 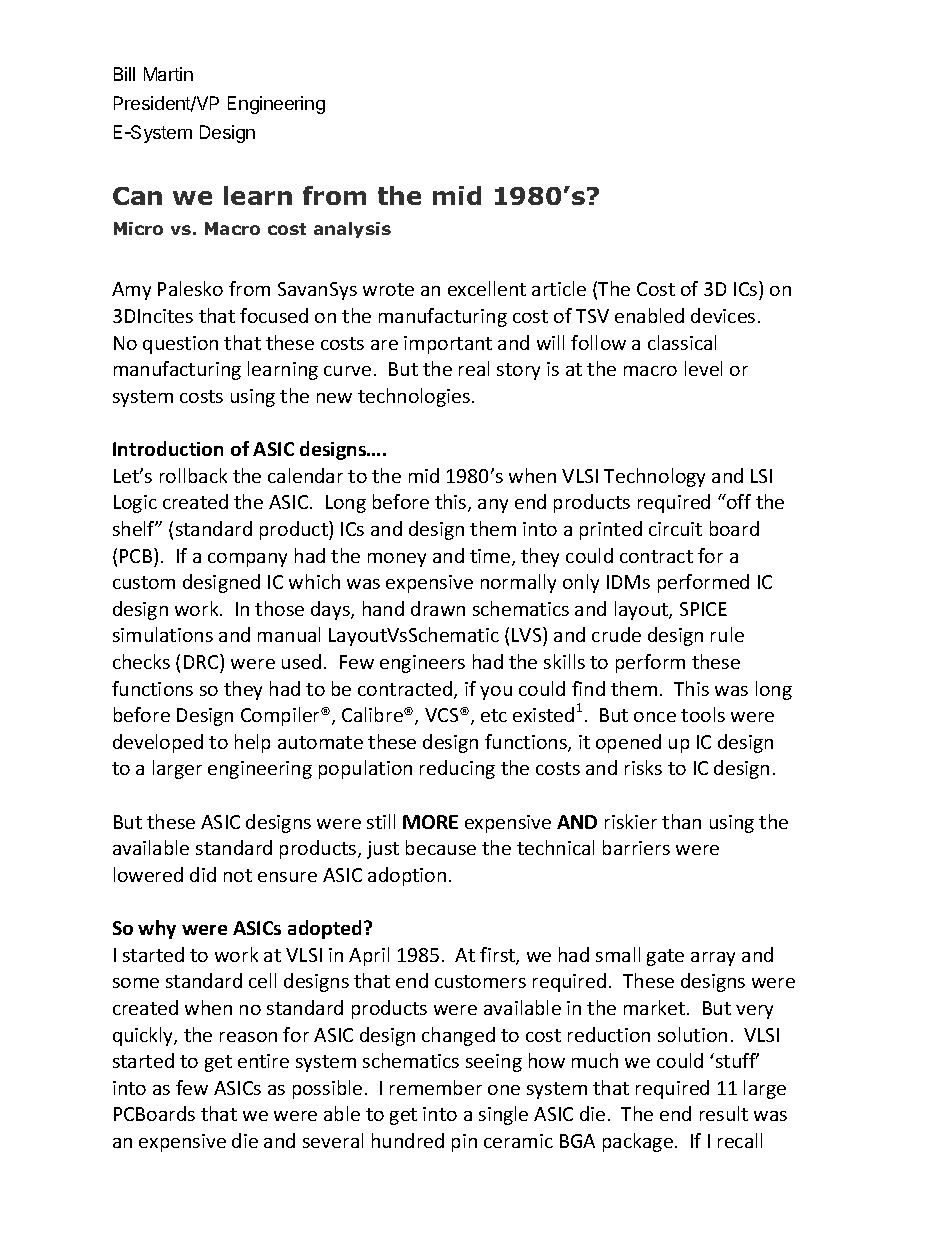 I want to click on entire, so click(x=263, y=1061).
